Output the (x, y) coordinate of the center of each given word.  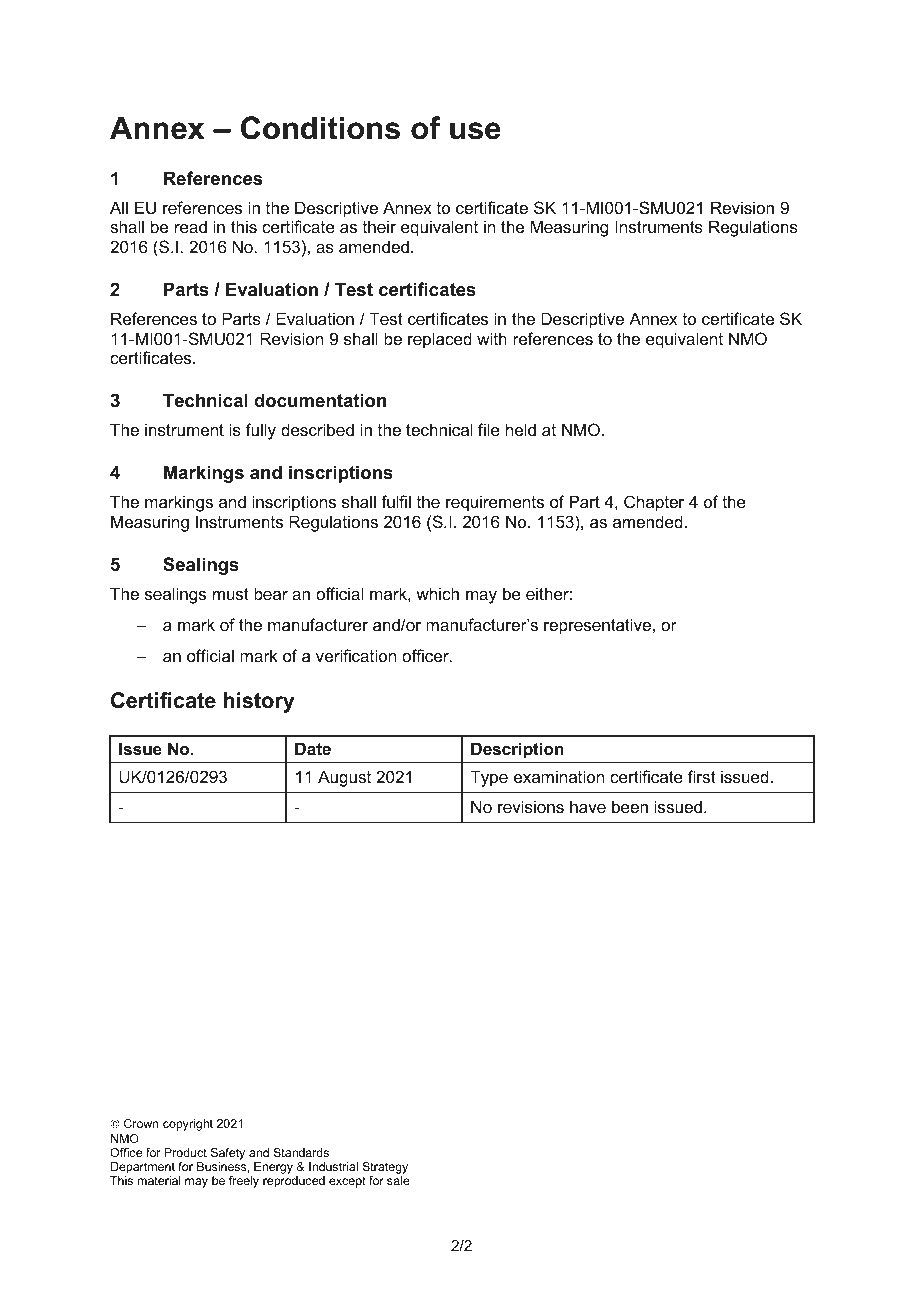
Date (313, 748)
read (191, 226)
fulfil (396, 501)
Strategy (385, 1169)
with (492, 338)
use (475, 131)
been (630, 806)
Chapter (654, 503)
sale (398, 1180)
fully (261, 431)
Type (489, 778)
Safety (228, 1154)
